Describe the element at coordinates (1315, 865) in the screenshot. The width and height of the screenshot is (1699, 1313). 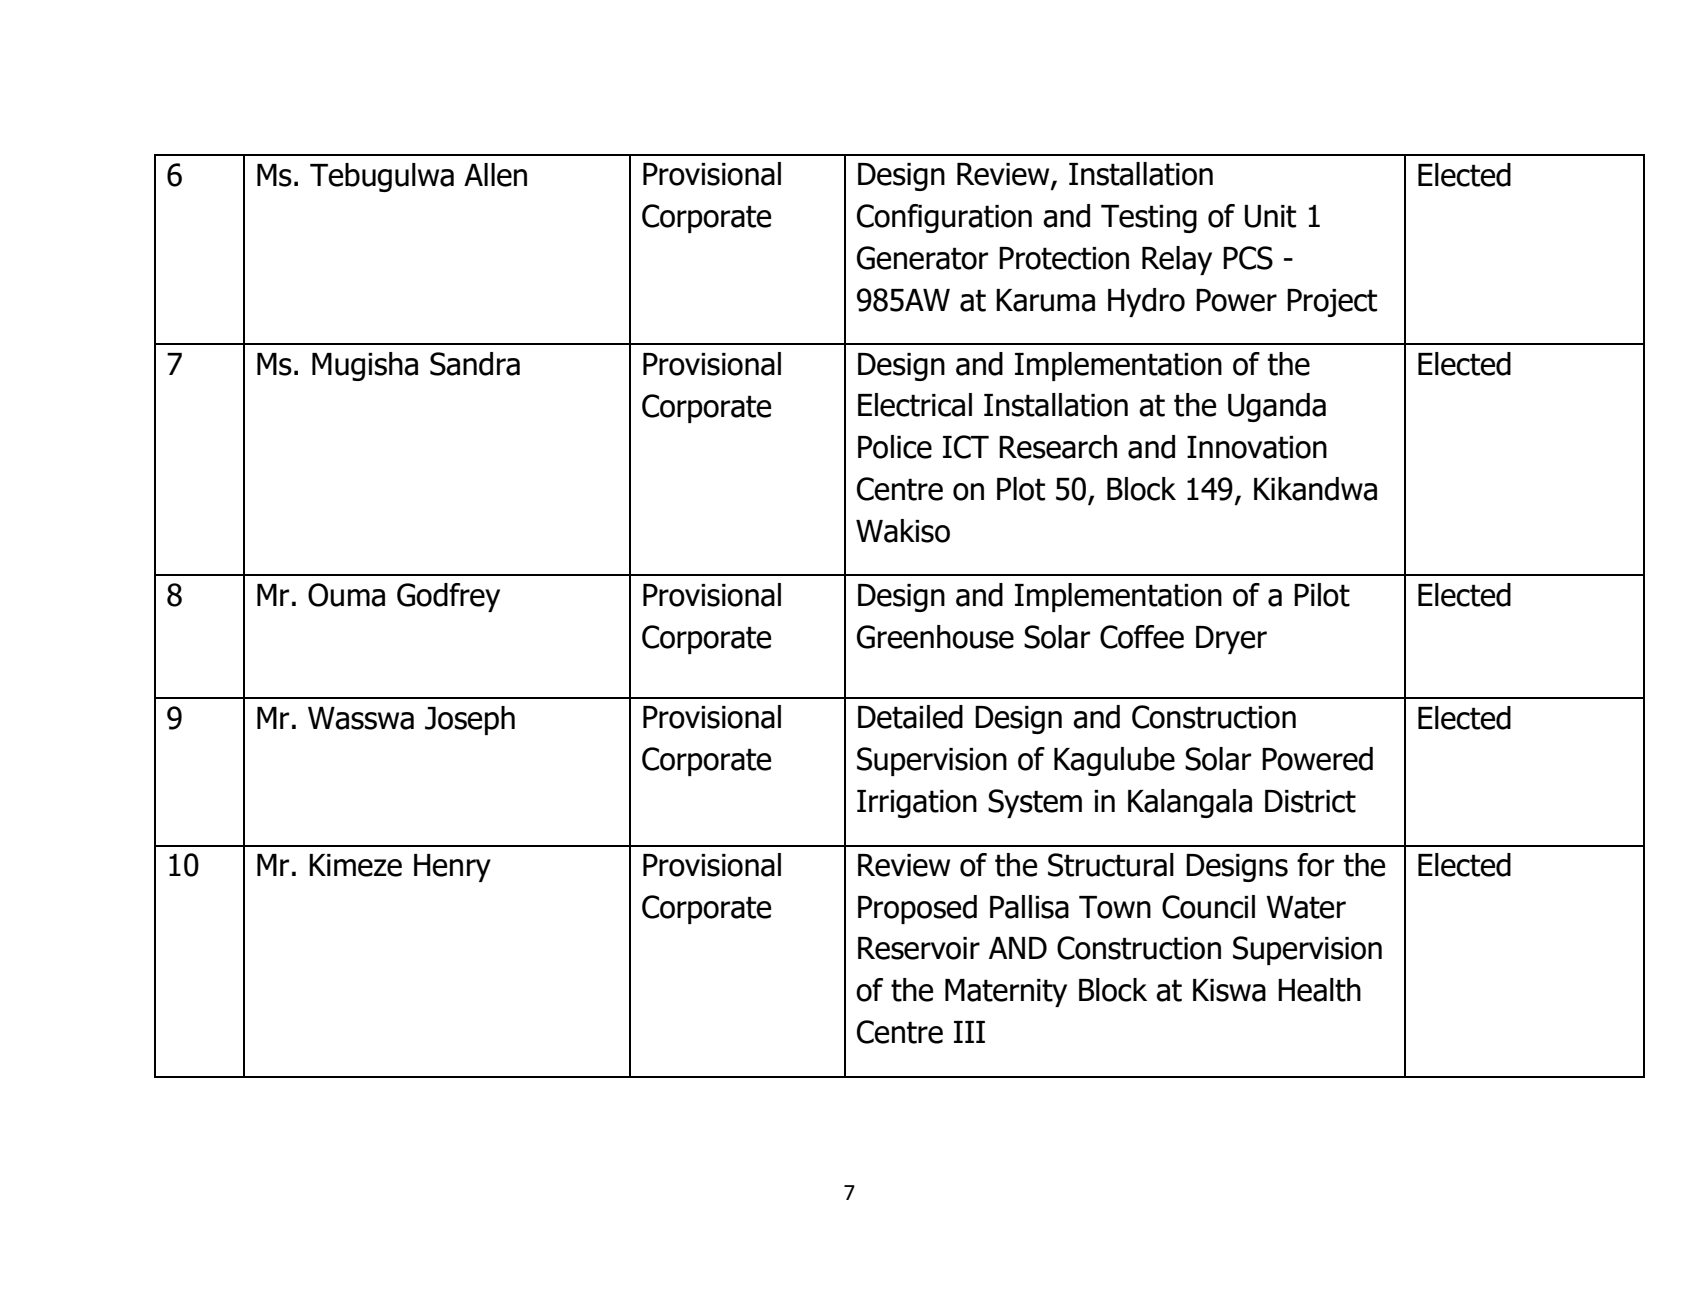
I see `for` at that location.
